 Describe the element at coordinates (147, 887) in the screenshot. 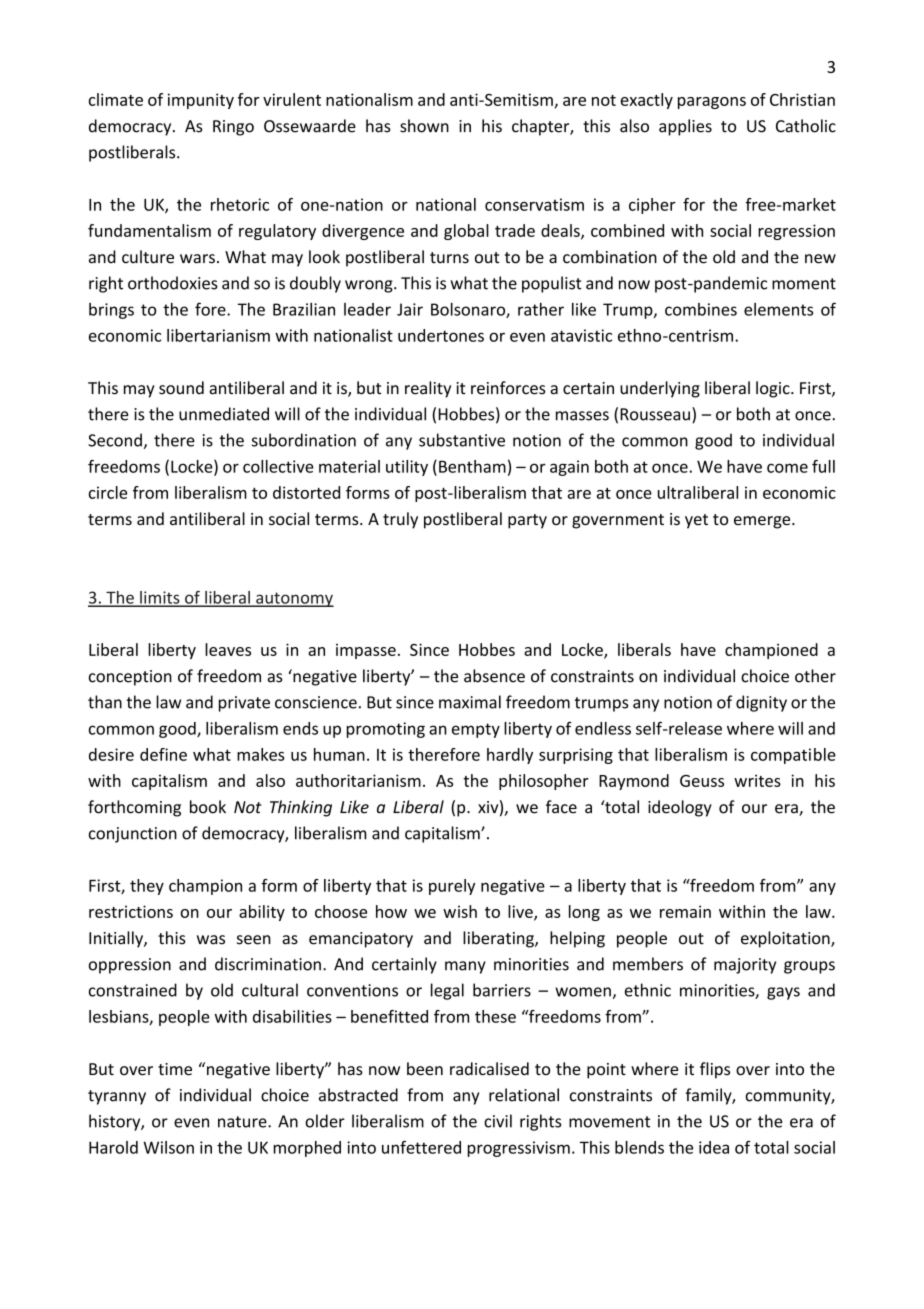

I see `they` at that location.
